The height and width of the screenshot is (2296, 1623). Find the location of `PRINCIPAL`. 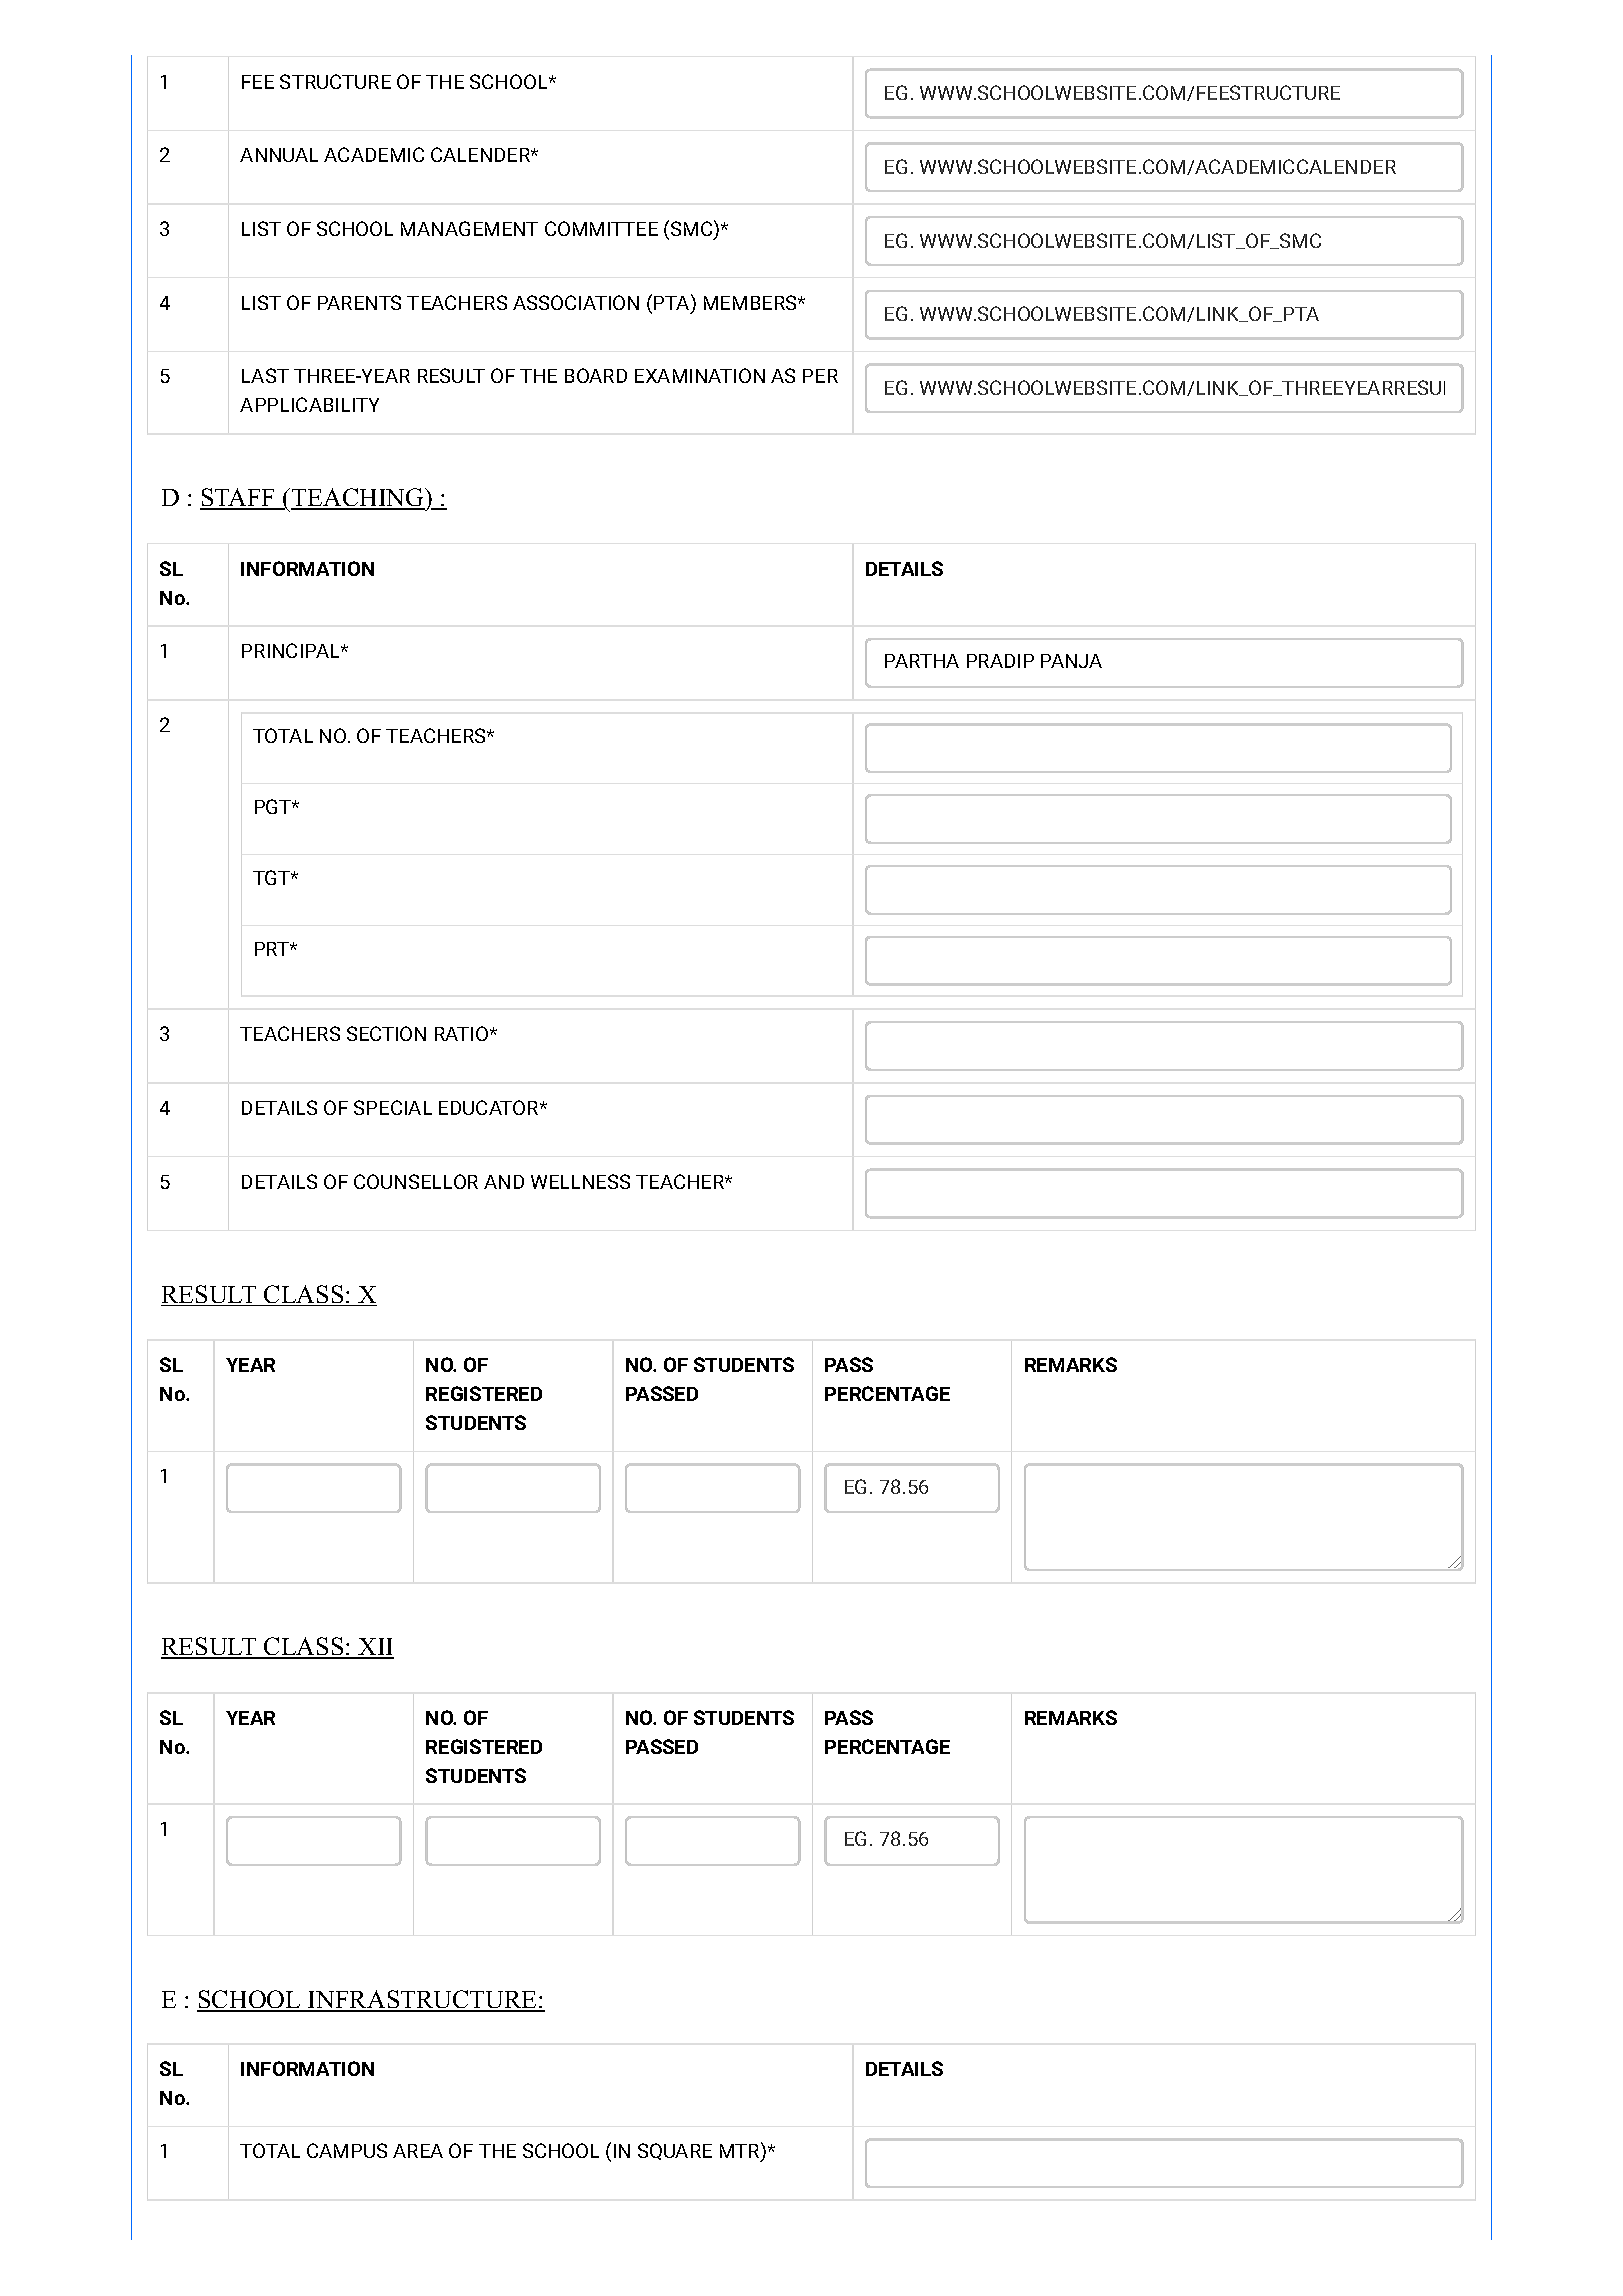

PRINCIPAL is located at coordinates (292, 650).
